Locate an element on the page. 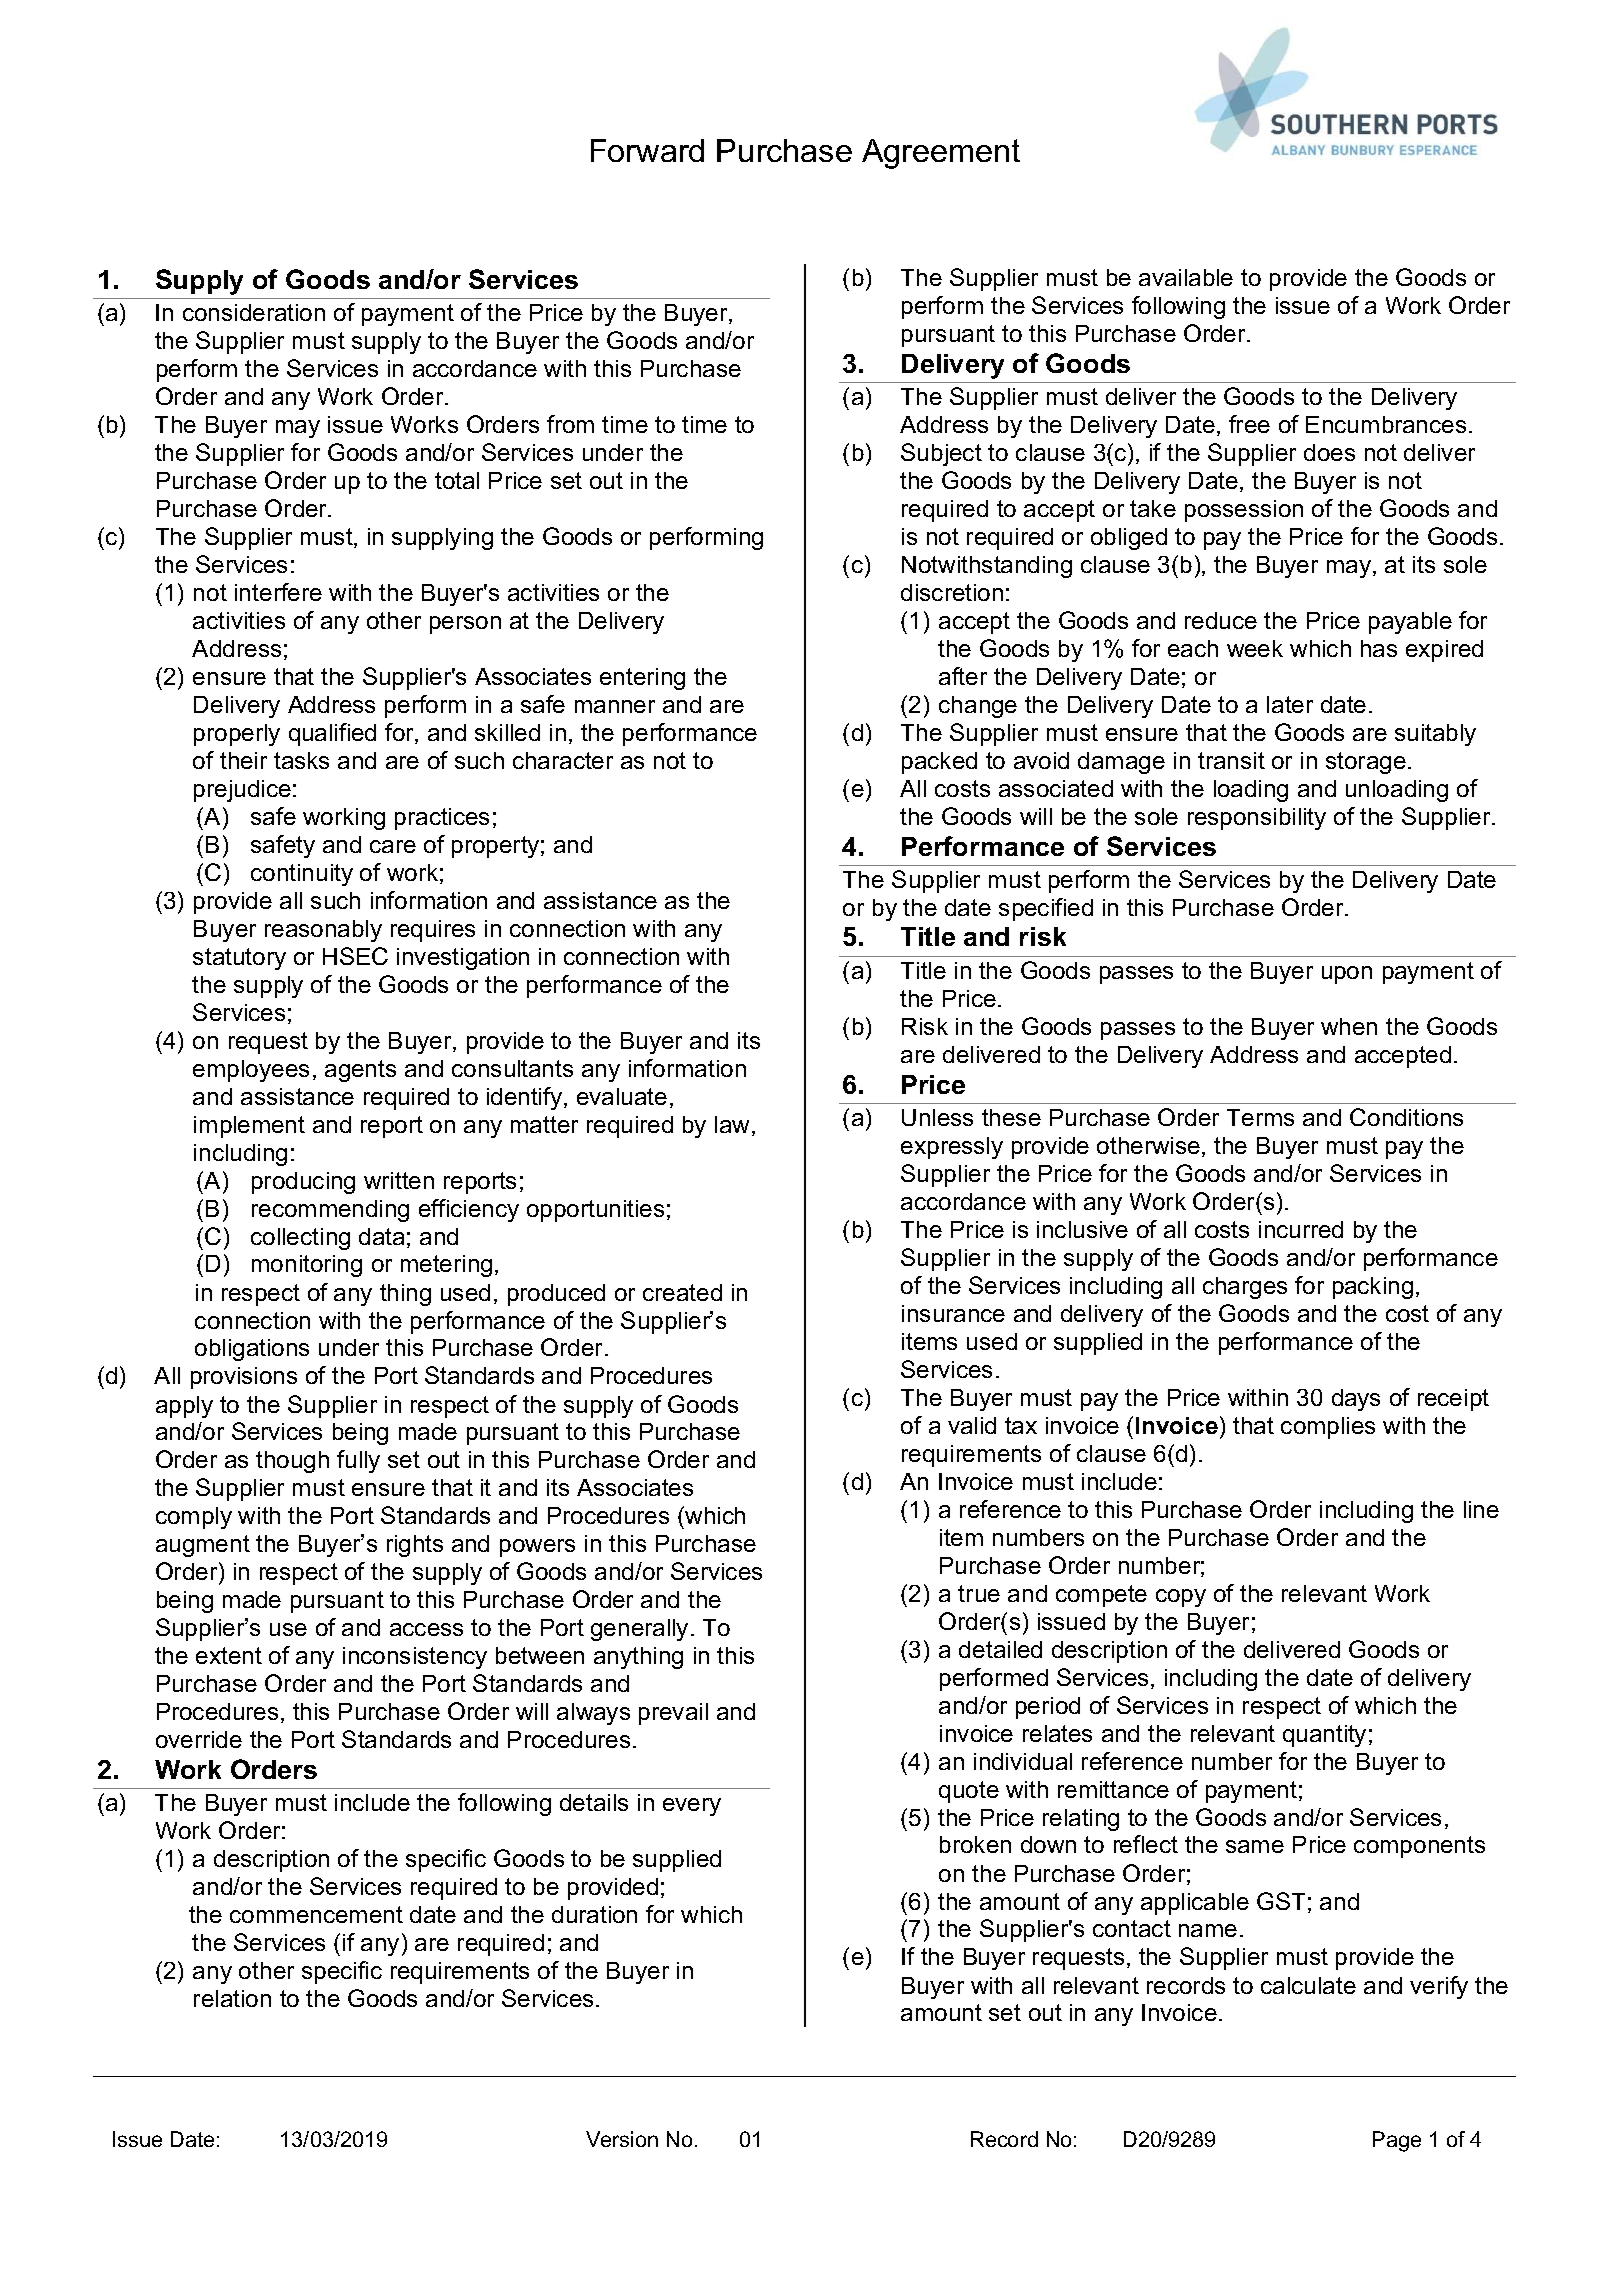 The width and height of the page is (1609, 2276). Terms is located at coordinates (1260, 1117).
